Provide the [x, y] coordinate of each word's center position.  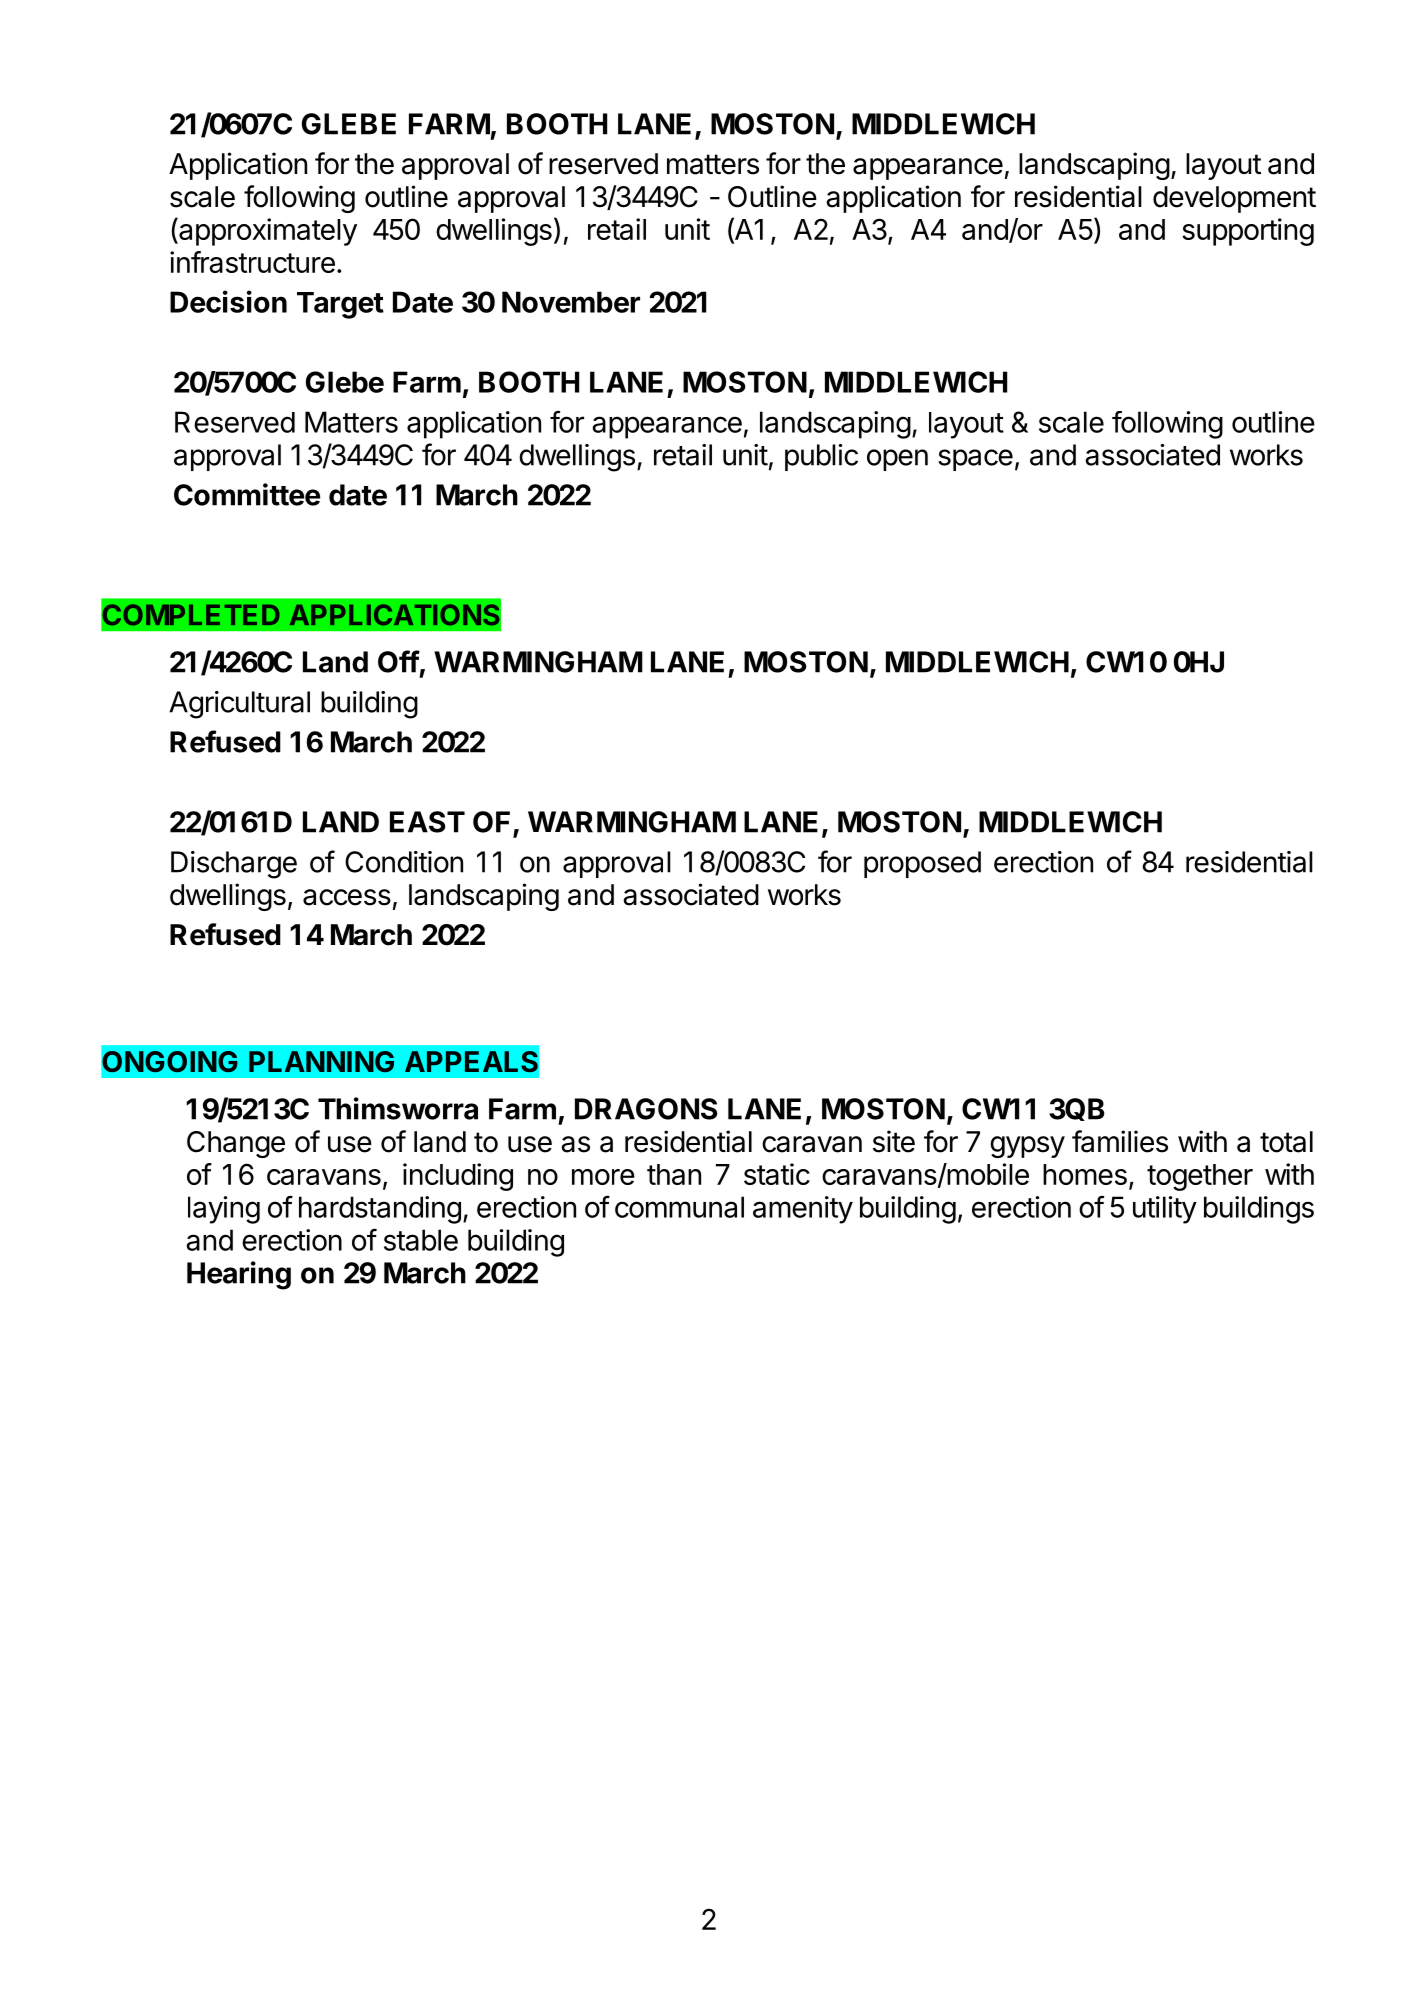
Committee [247, 494]
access [347, 897]
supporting [1248, 232]
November [571, 302]
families [1120, 1141]
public [821, 457]
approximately [267, 231]
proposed [922, 864]
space [975, 460]
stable [421, 1240]
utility [1165, 1210]
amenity [803, 1210]
